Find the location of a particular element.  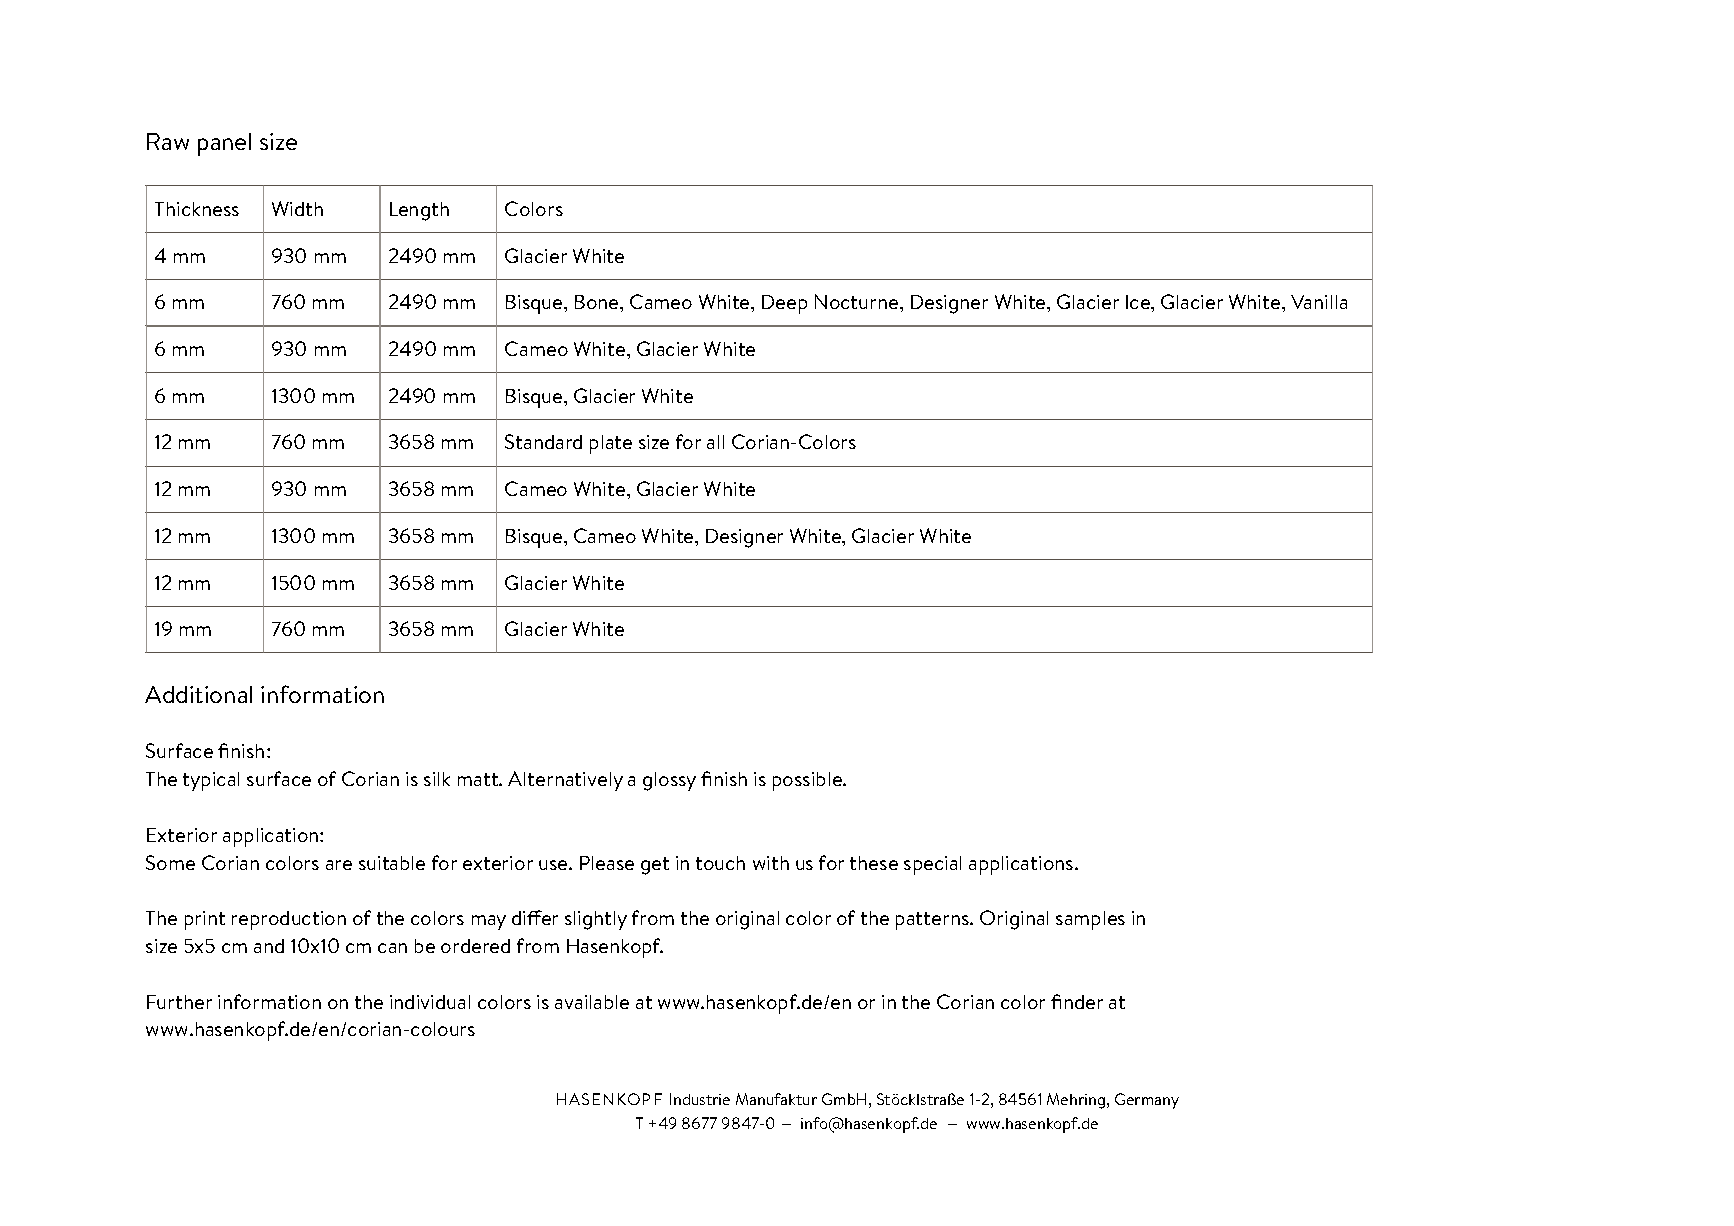

special is located at coordinates (932, 865).
